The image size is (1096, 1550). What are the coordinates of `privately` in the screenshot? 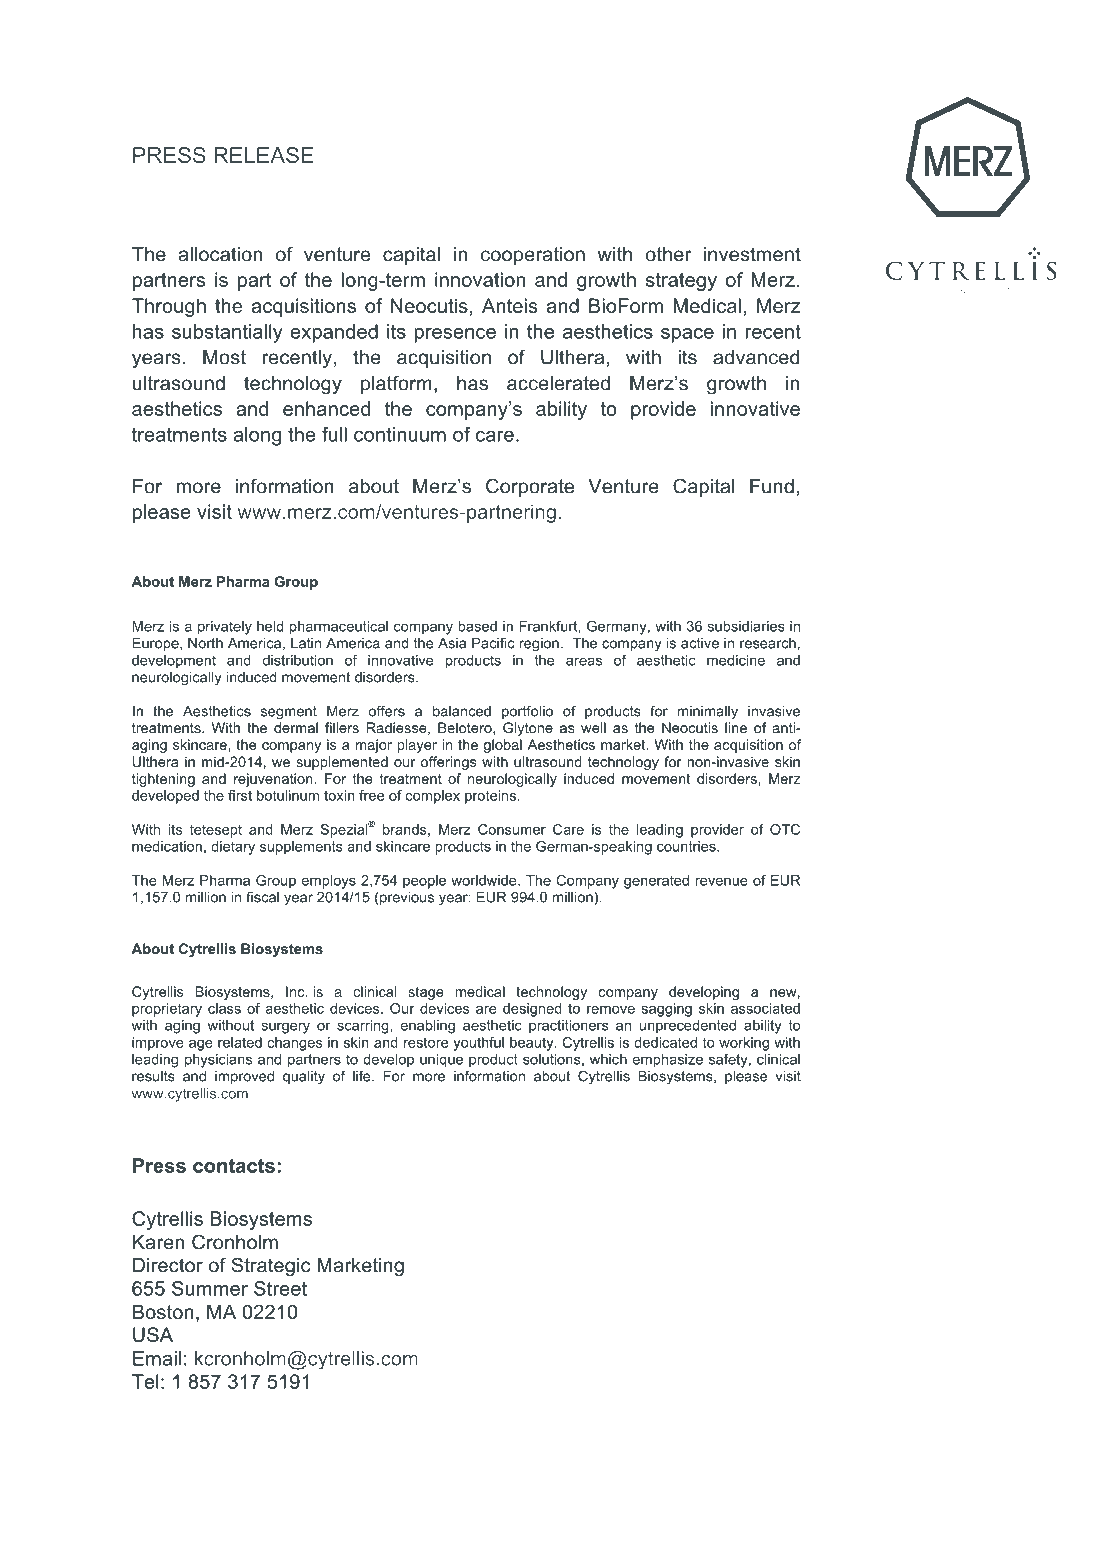 It's located at (225, 628).
